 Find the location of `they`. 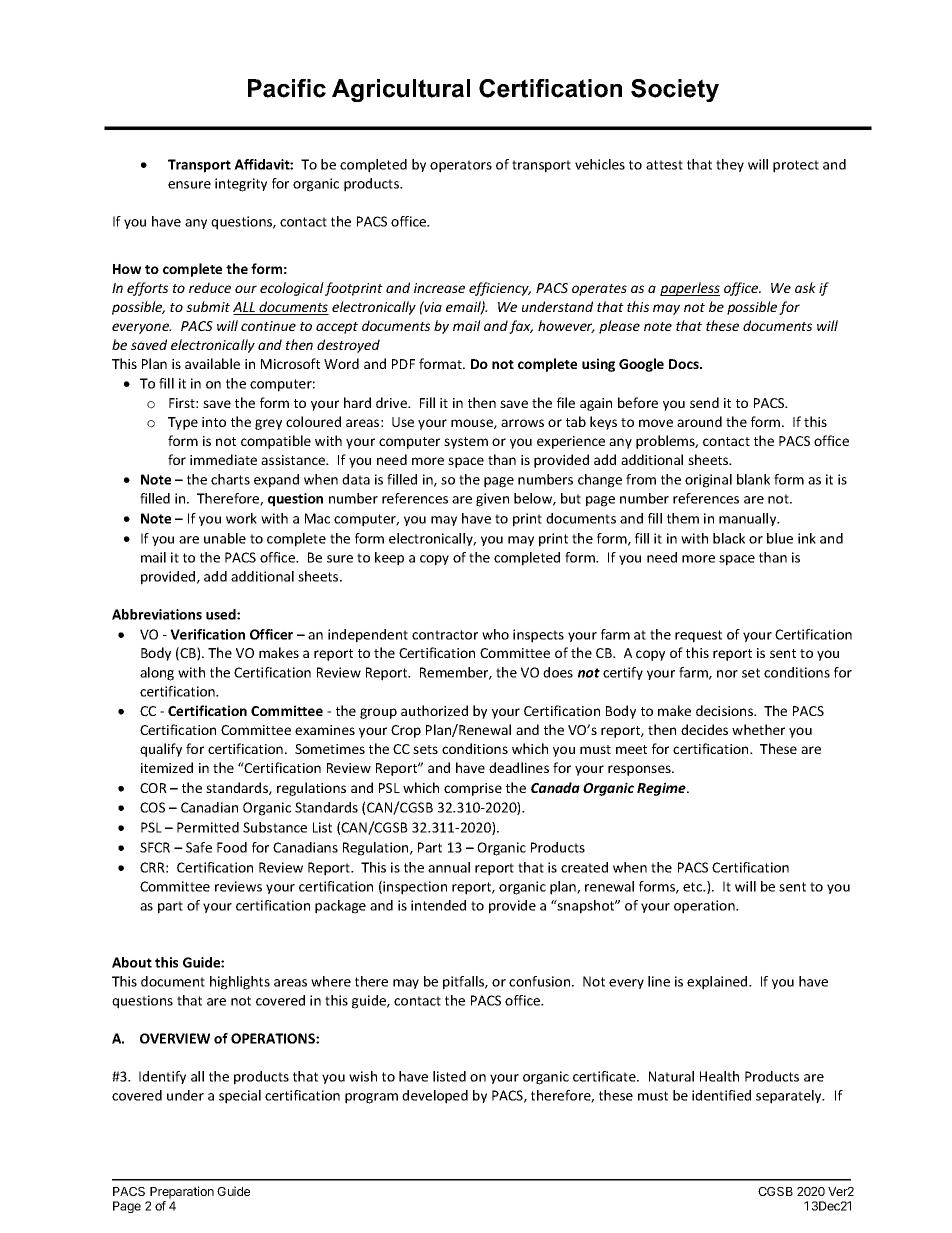

they is located at coordinates (730, 165).
